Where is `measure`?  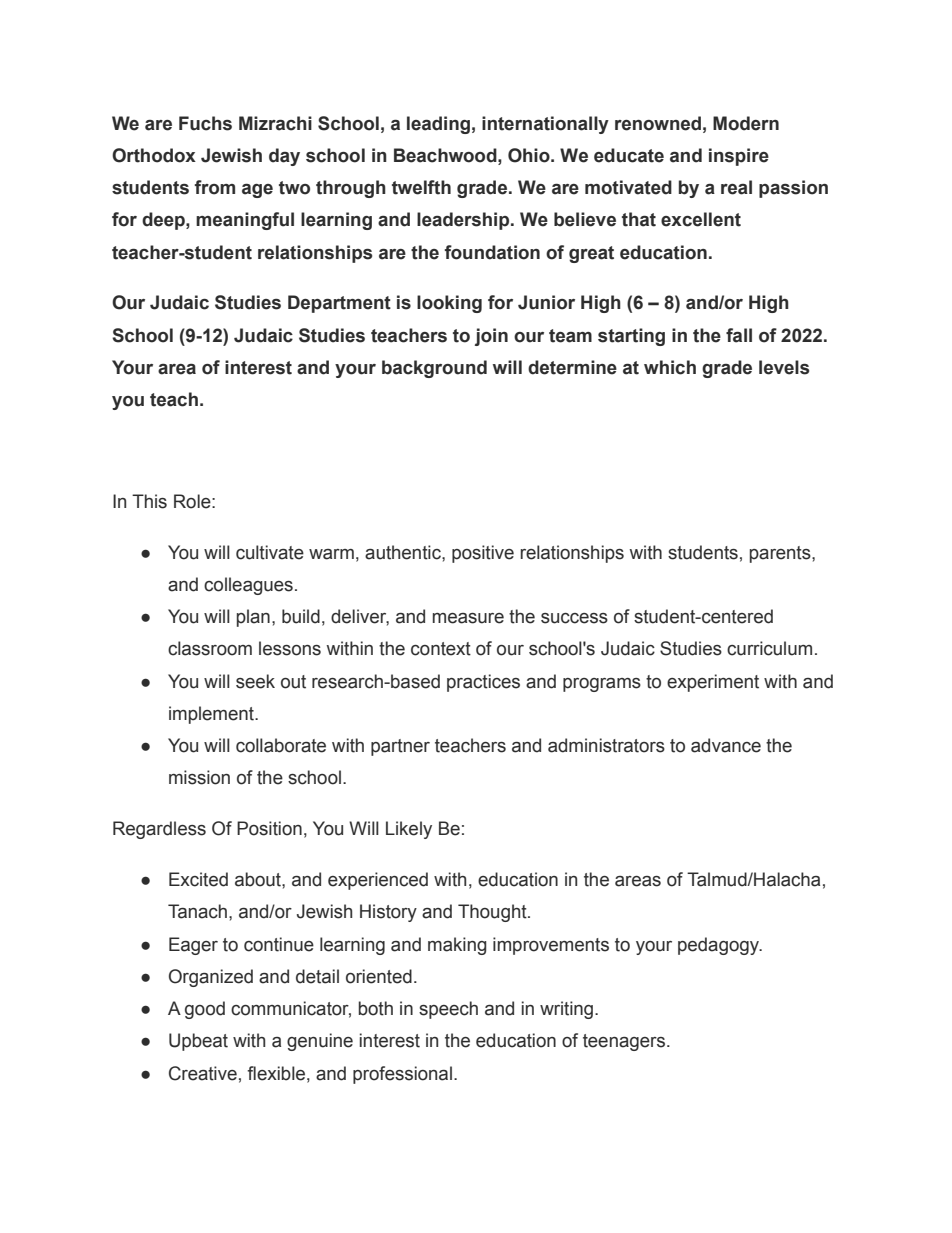 measure is located at coordinates (468, 618).
